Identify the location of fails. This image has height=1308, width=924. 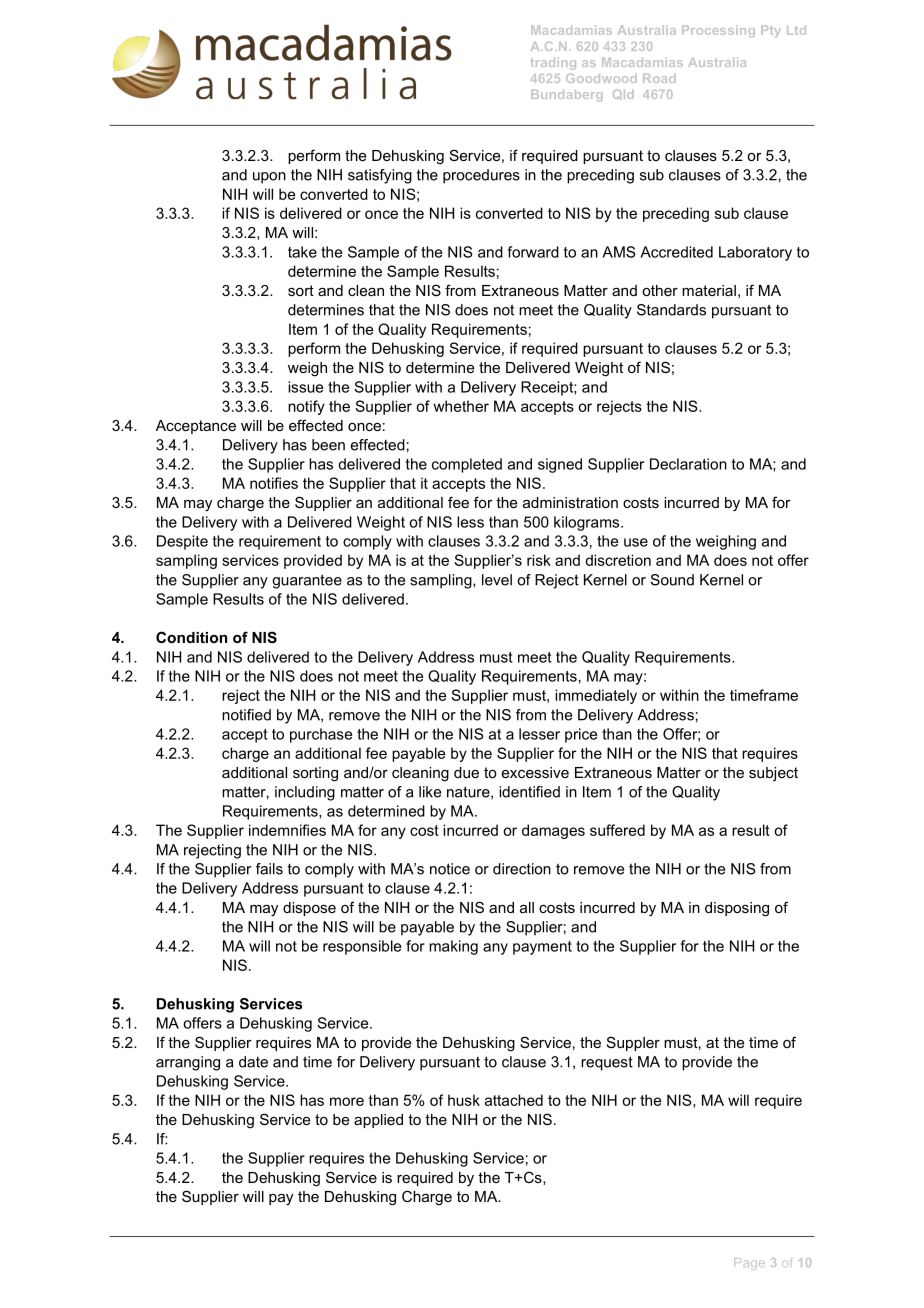
(269, 869).
